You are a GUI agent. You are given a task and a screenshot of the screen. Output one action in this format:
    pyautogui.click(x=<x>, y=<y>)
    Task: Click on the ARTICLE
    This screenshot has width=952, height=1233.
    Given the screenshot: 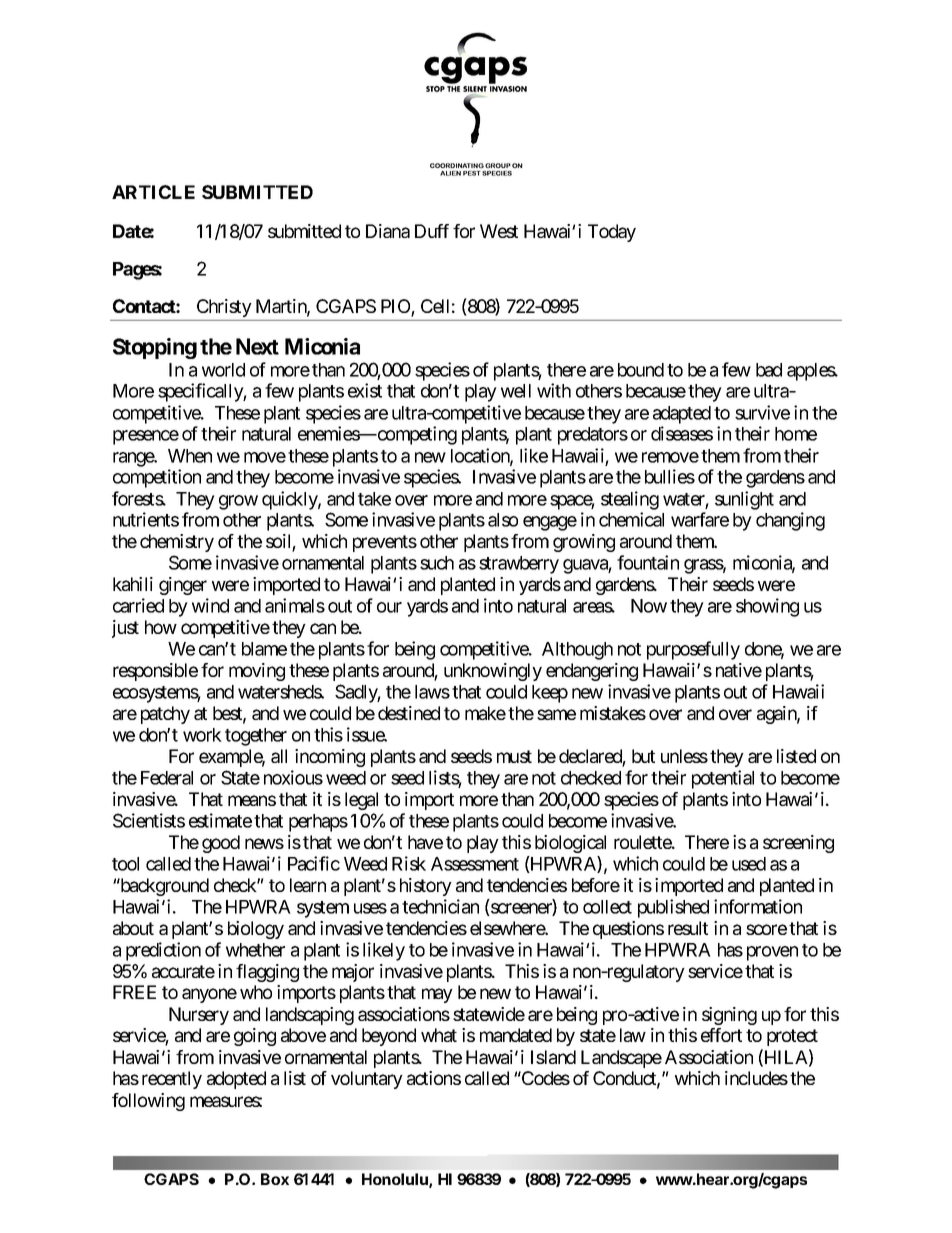 What is the action you would take?
    pyautogui.click(x=153, y=192)
